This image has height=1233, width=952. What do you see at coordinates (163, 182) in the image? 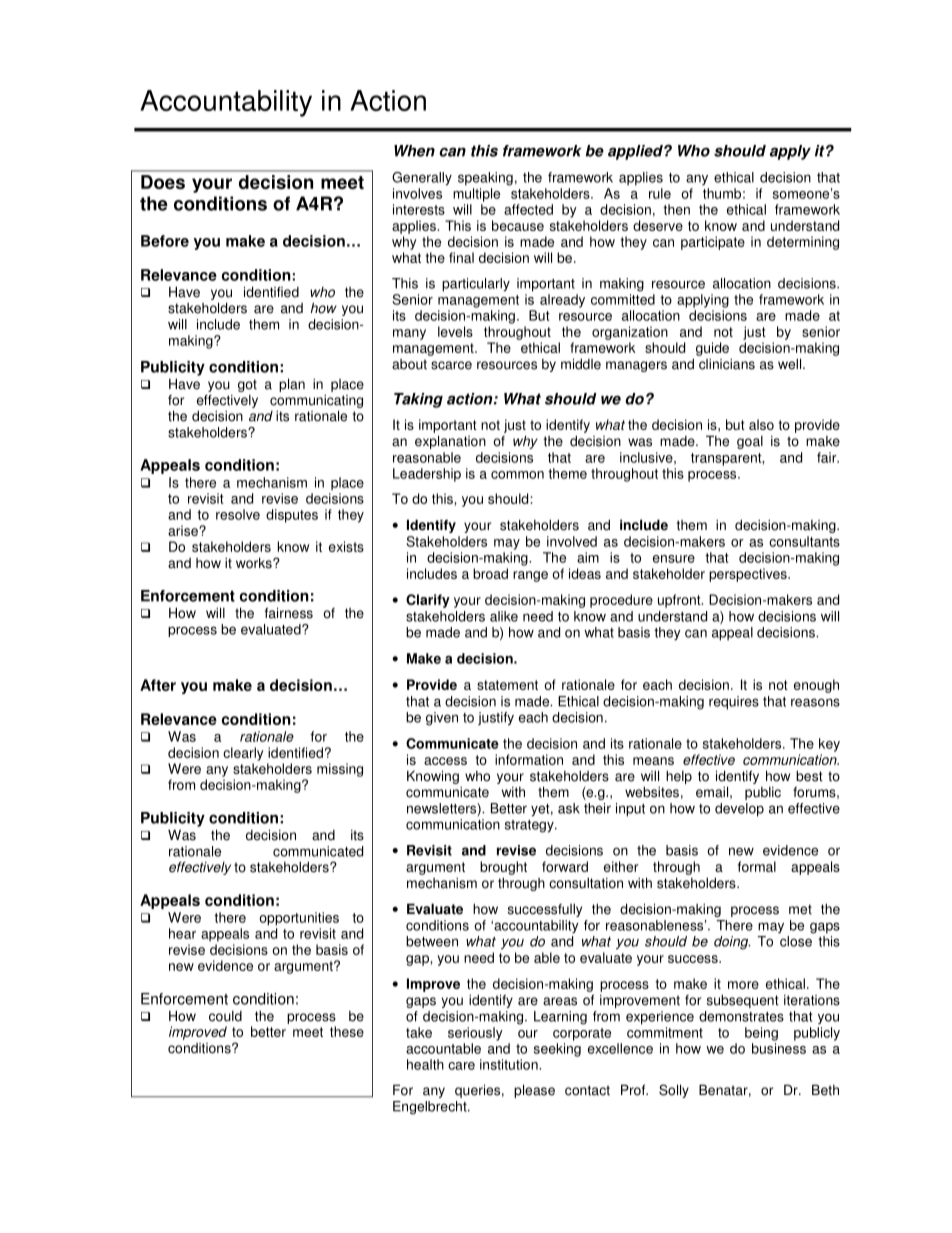
I see `Does` at bounding box center [163, 182].
